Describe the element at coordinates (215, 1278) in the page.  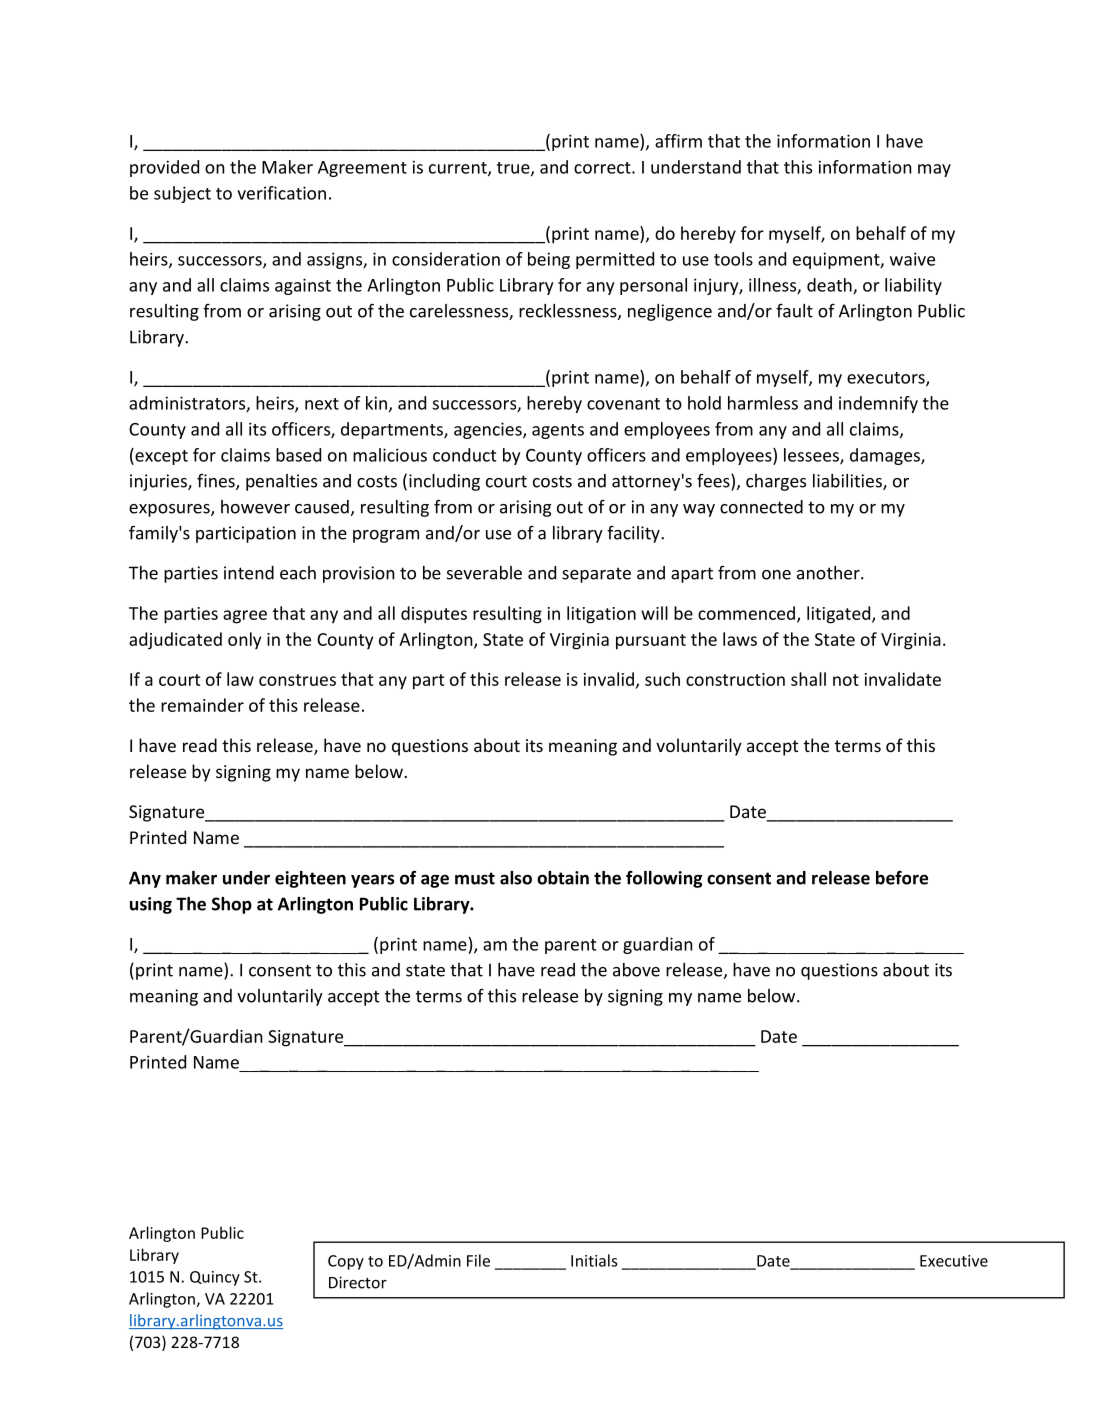
I see `Quincy` at that location.
